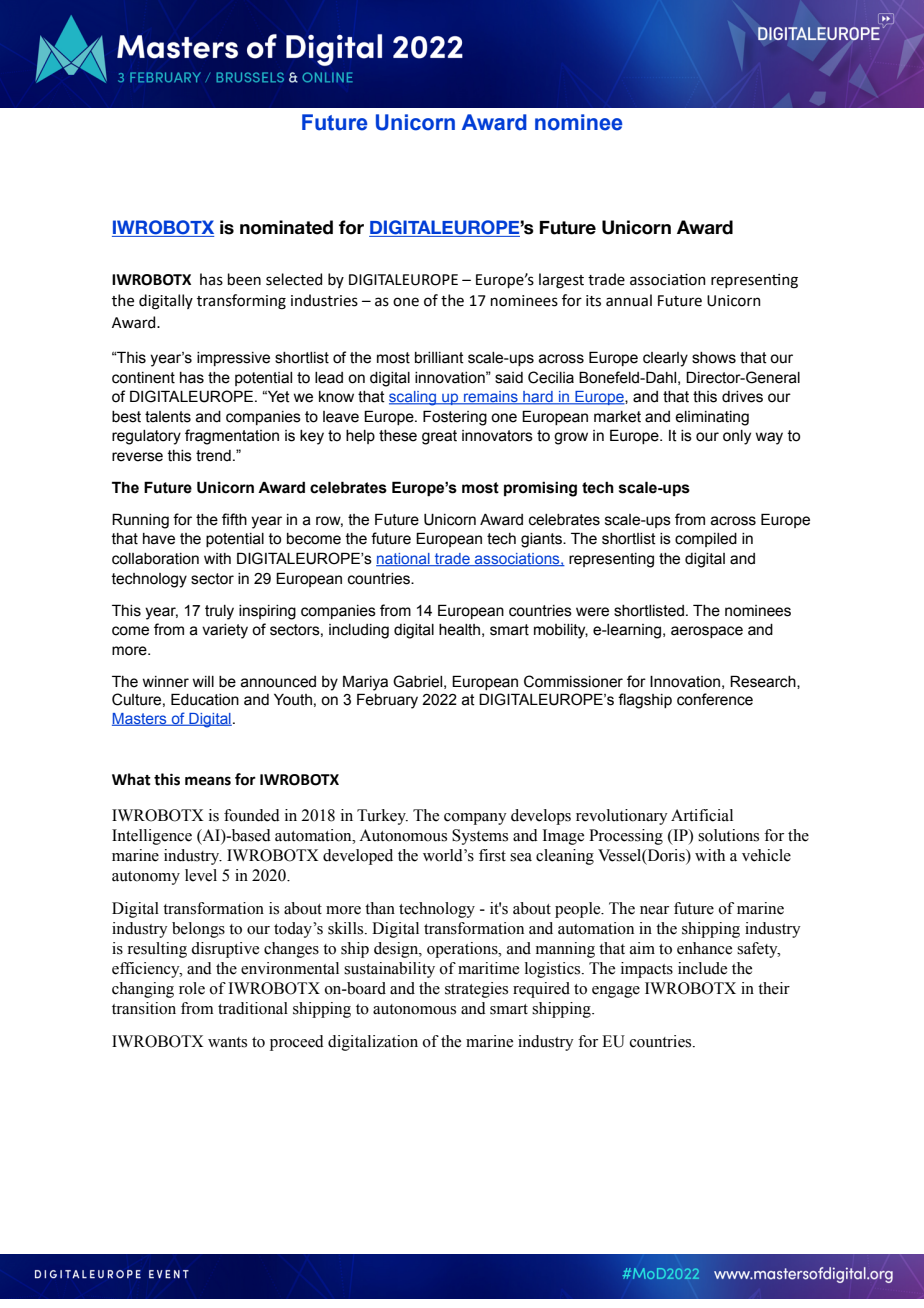 The width and height of the image is (924, 1308). What do you see at coordinates (252, 815) in the image?
I see `founded` at bounding box center [252, 815].
